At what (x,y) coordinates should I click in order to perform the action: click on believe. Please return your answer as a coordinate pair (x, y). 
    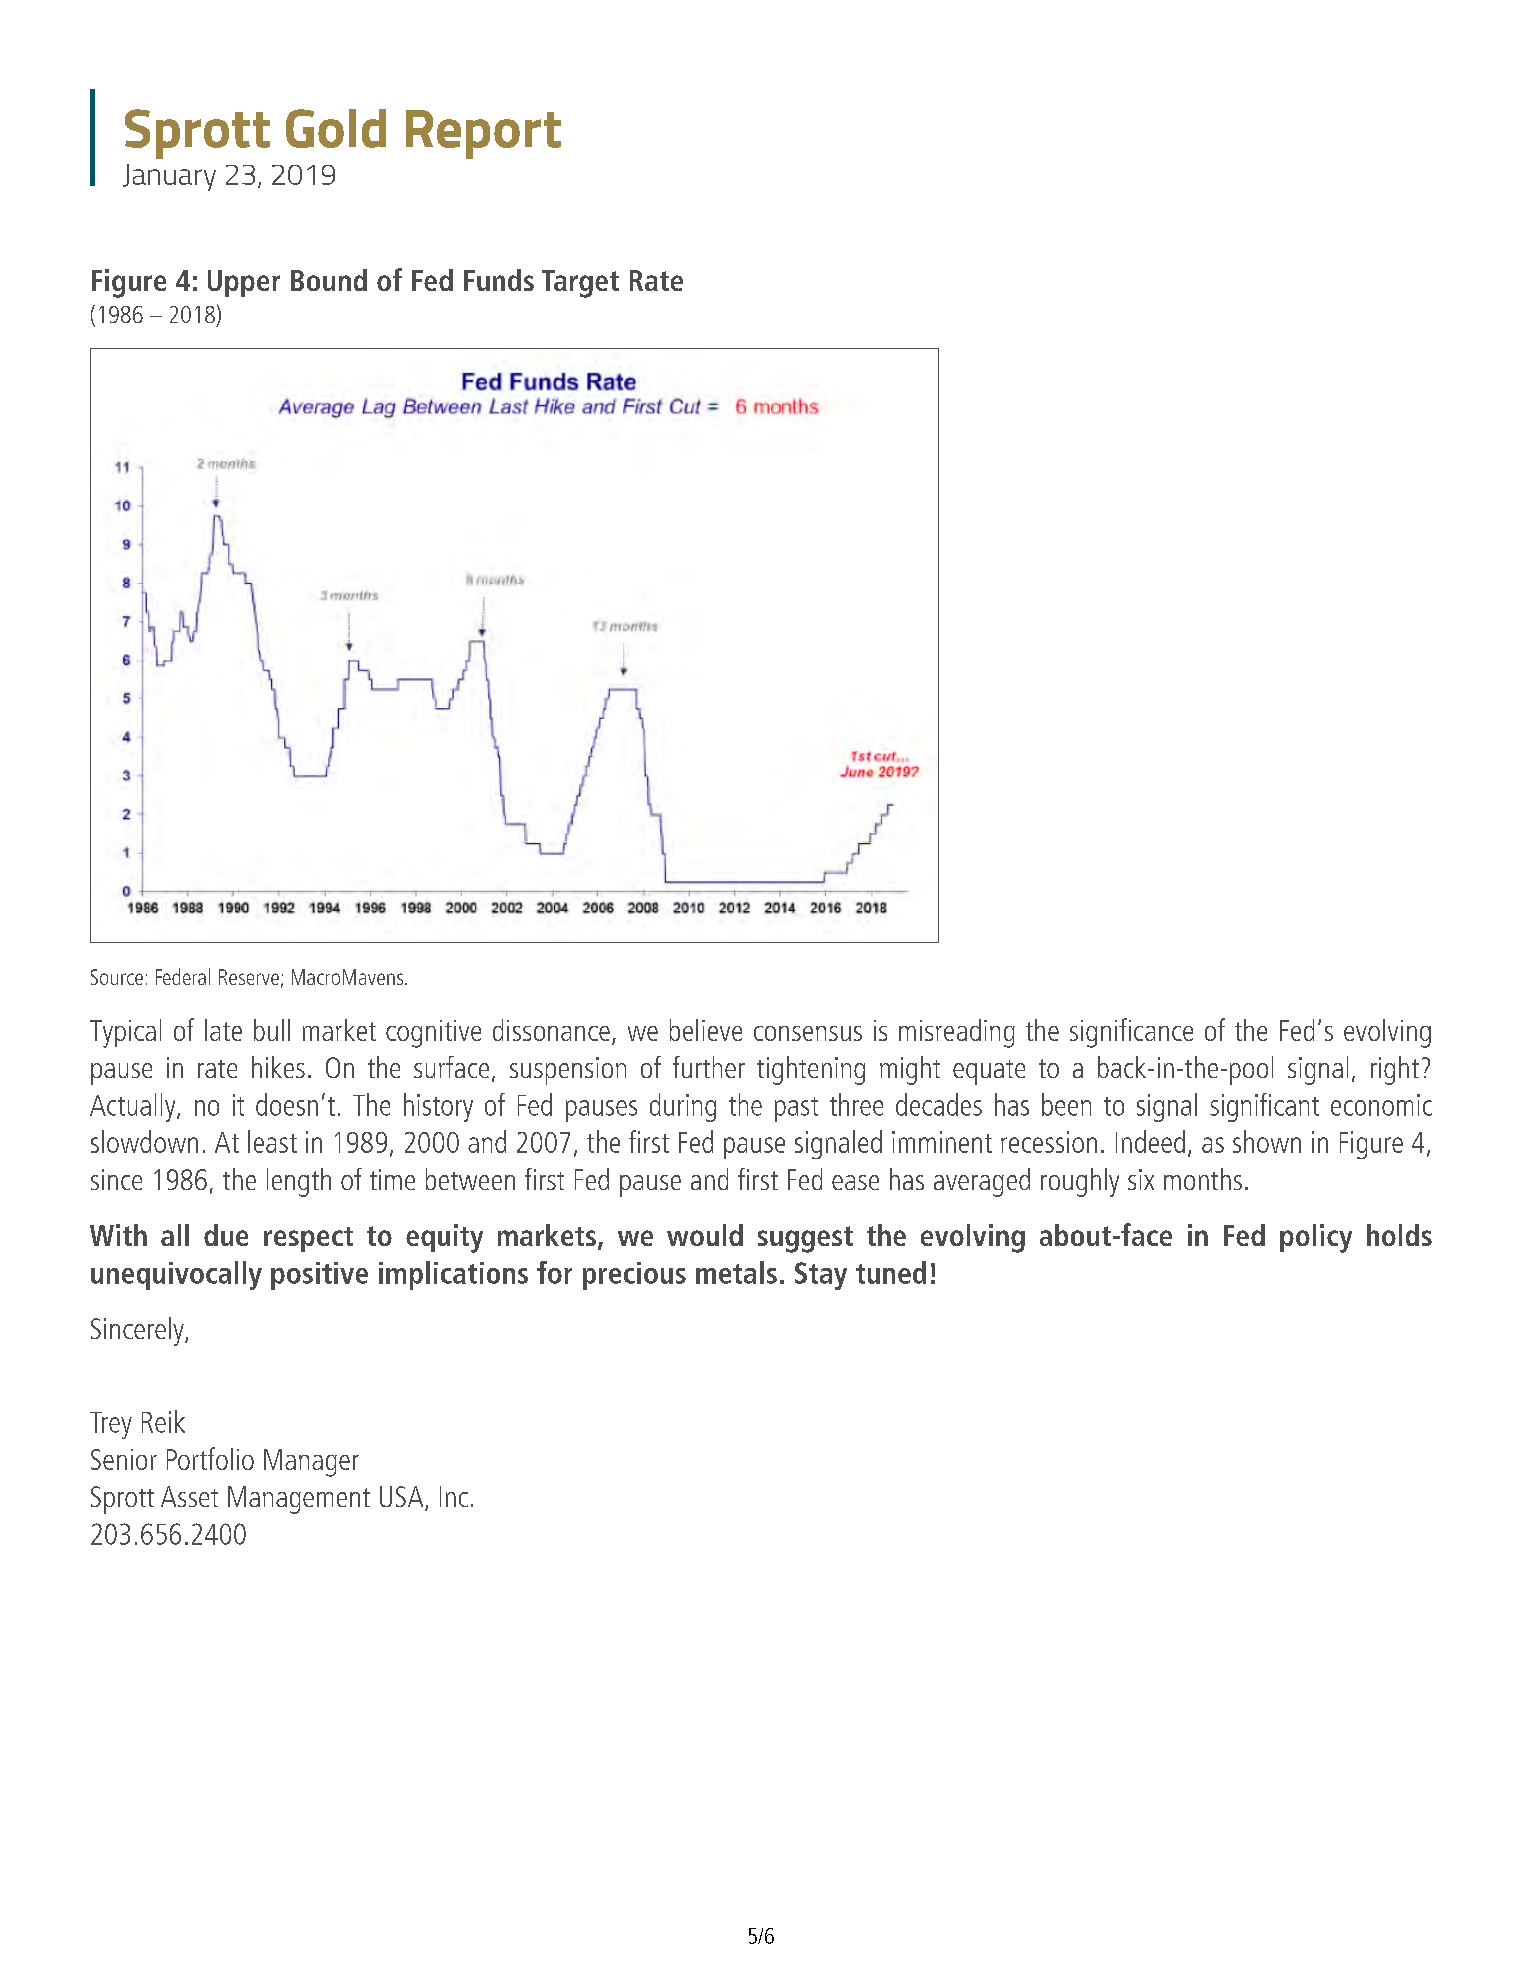
    Looking at the image, I should click on (706, 1030).
